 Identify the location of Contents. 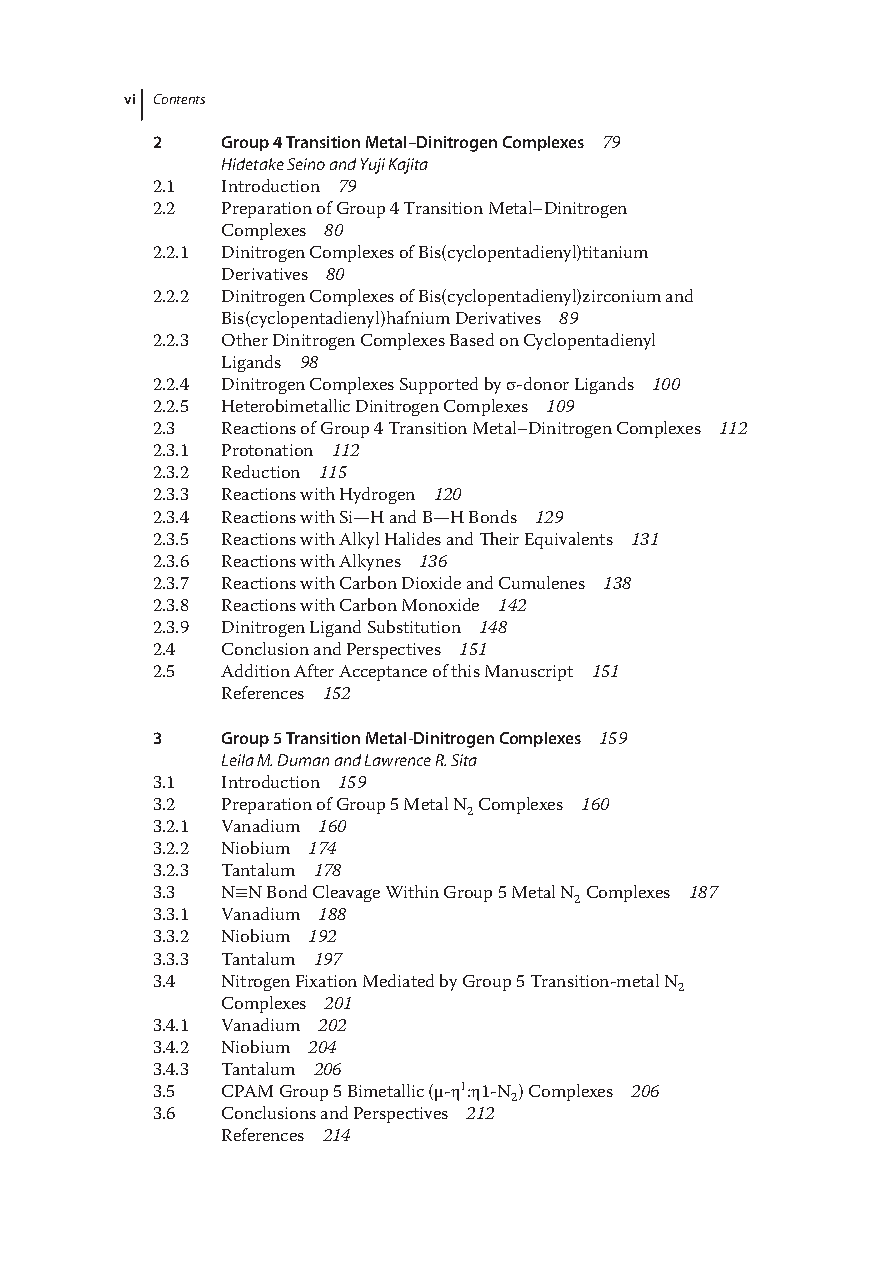
(179, 99).
